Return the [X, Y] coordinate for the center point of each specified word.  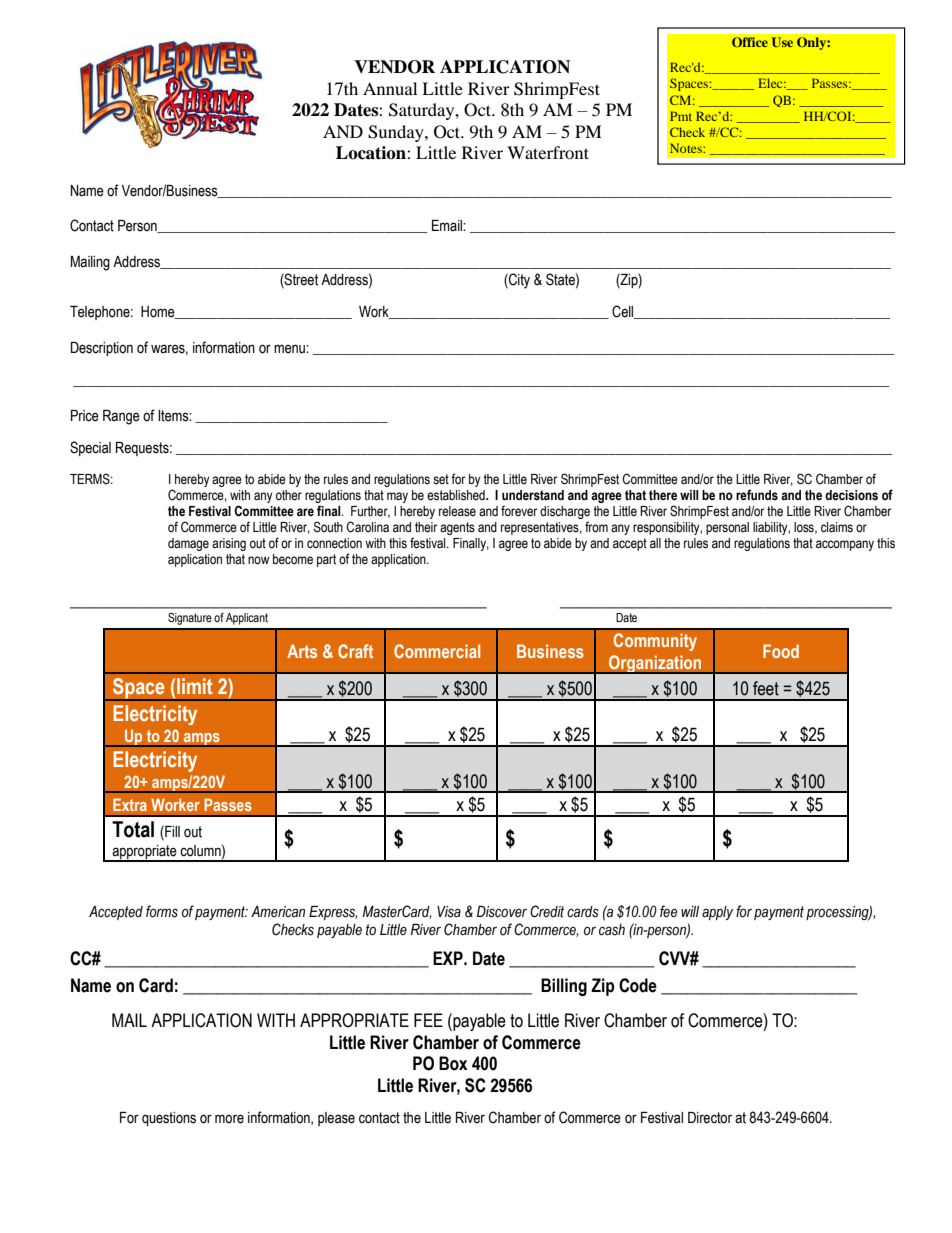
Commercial [437, 651]
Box [453, 1063]
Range [121, 417]
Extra [130, 804]
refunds [757, 495]
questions [169, 1119]
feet [766, 688]
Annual [390, 88]
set [441, 479]
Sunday [397, 133]
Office [750, 42]
